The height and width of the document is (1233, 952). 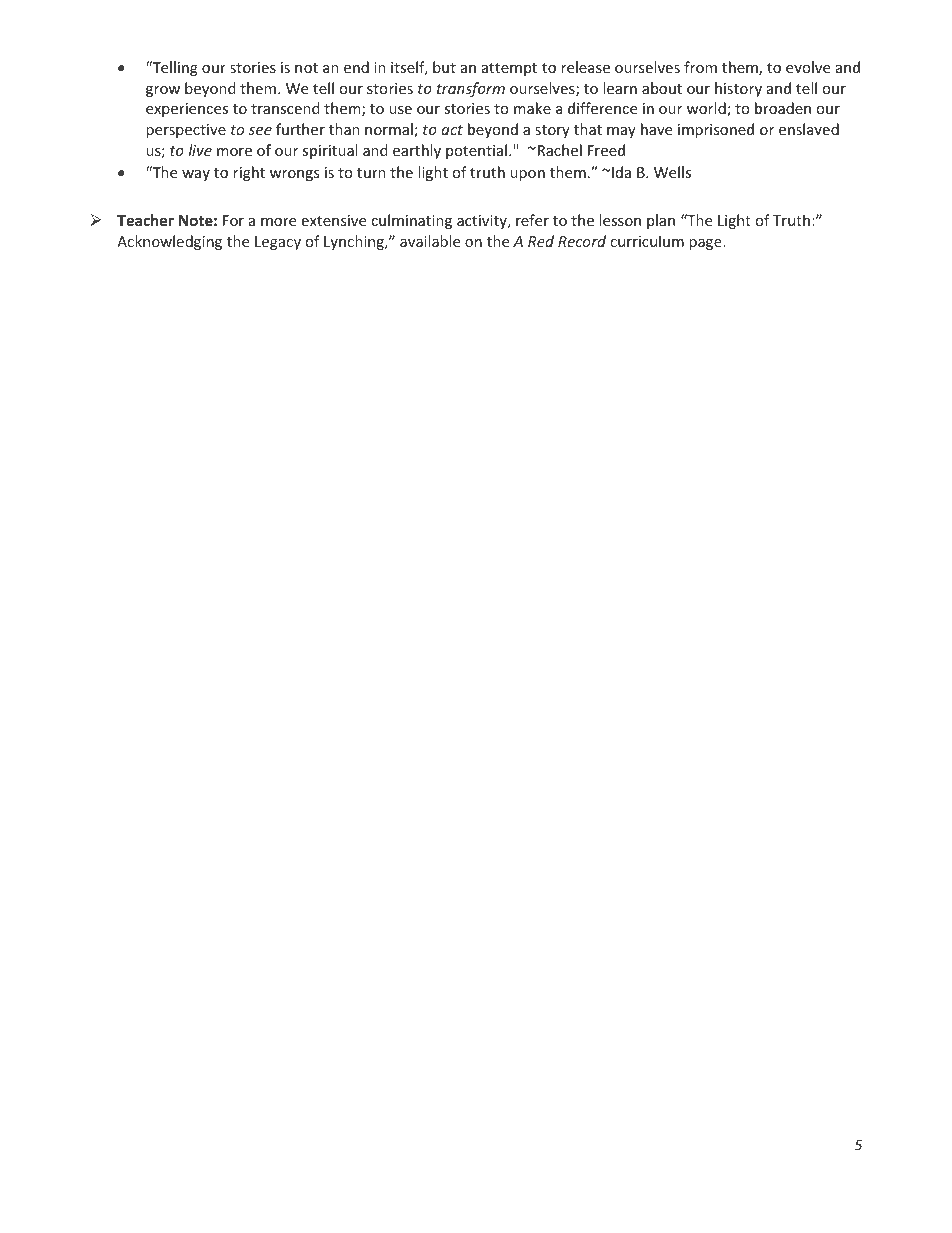 I want to click on page, so click(x=706, y=244).
